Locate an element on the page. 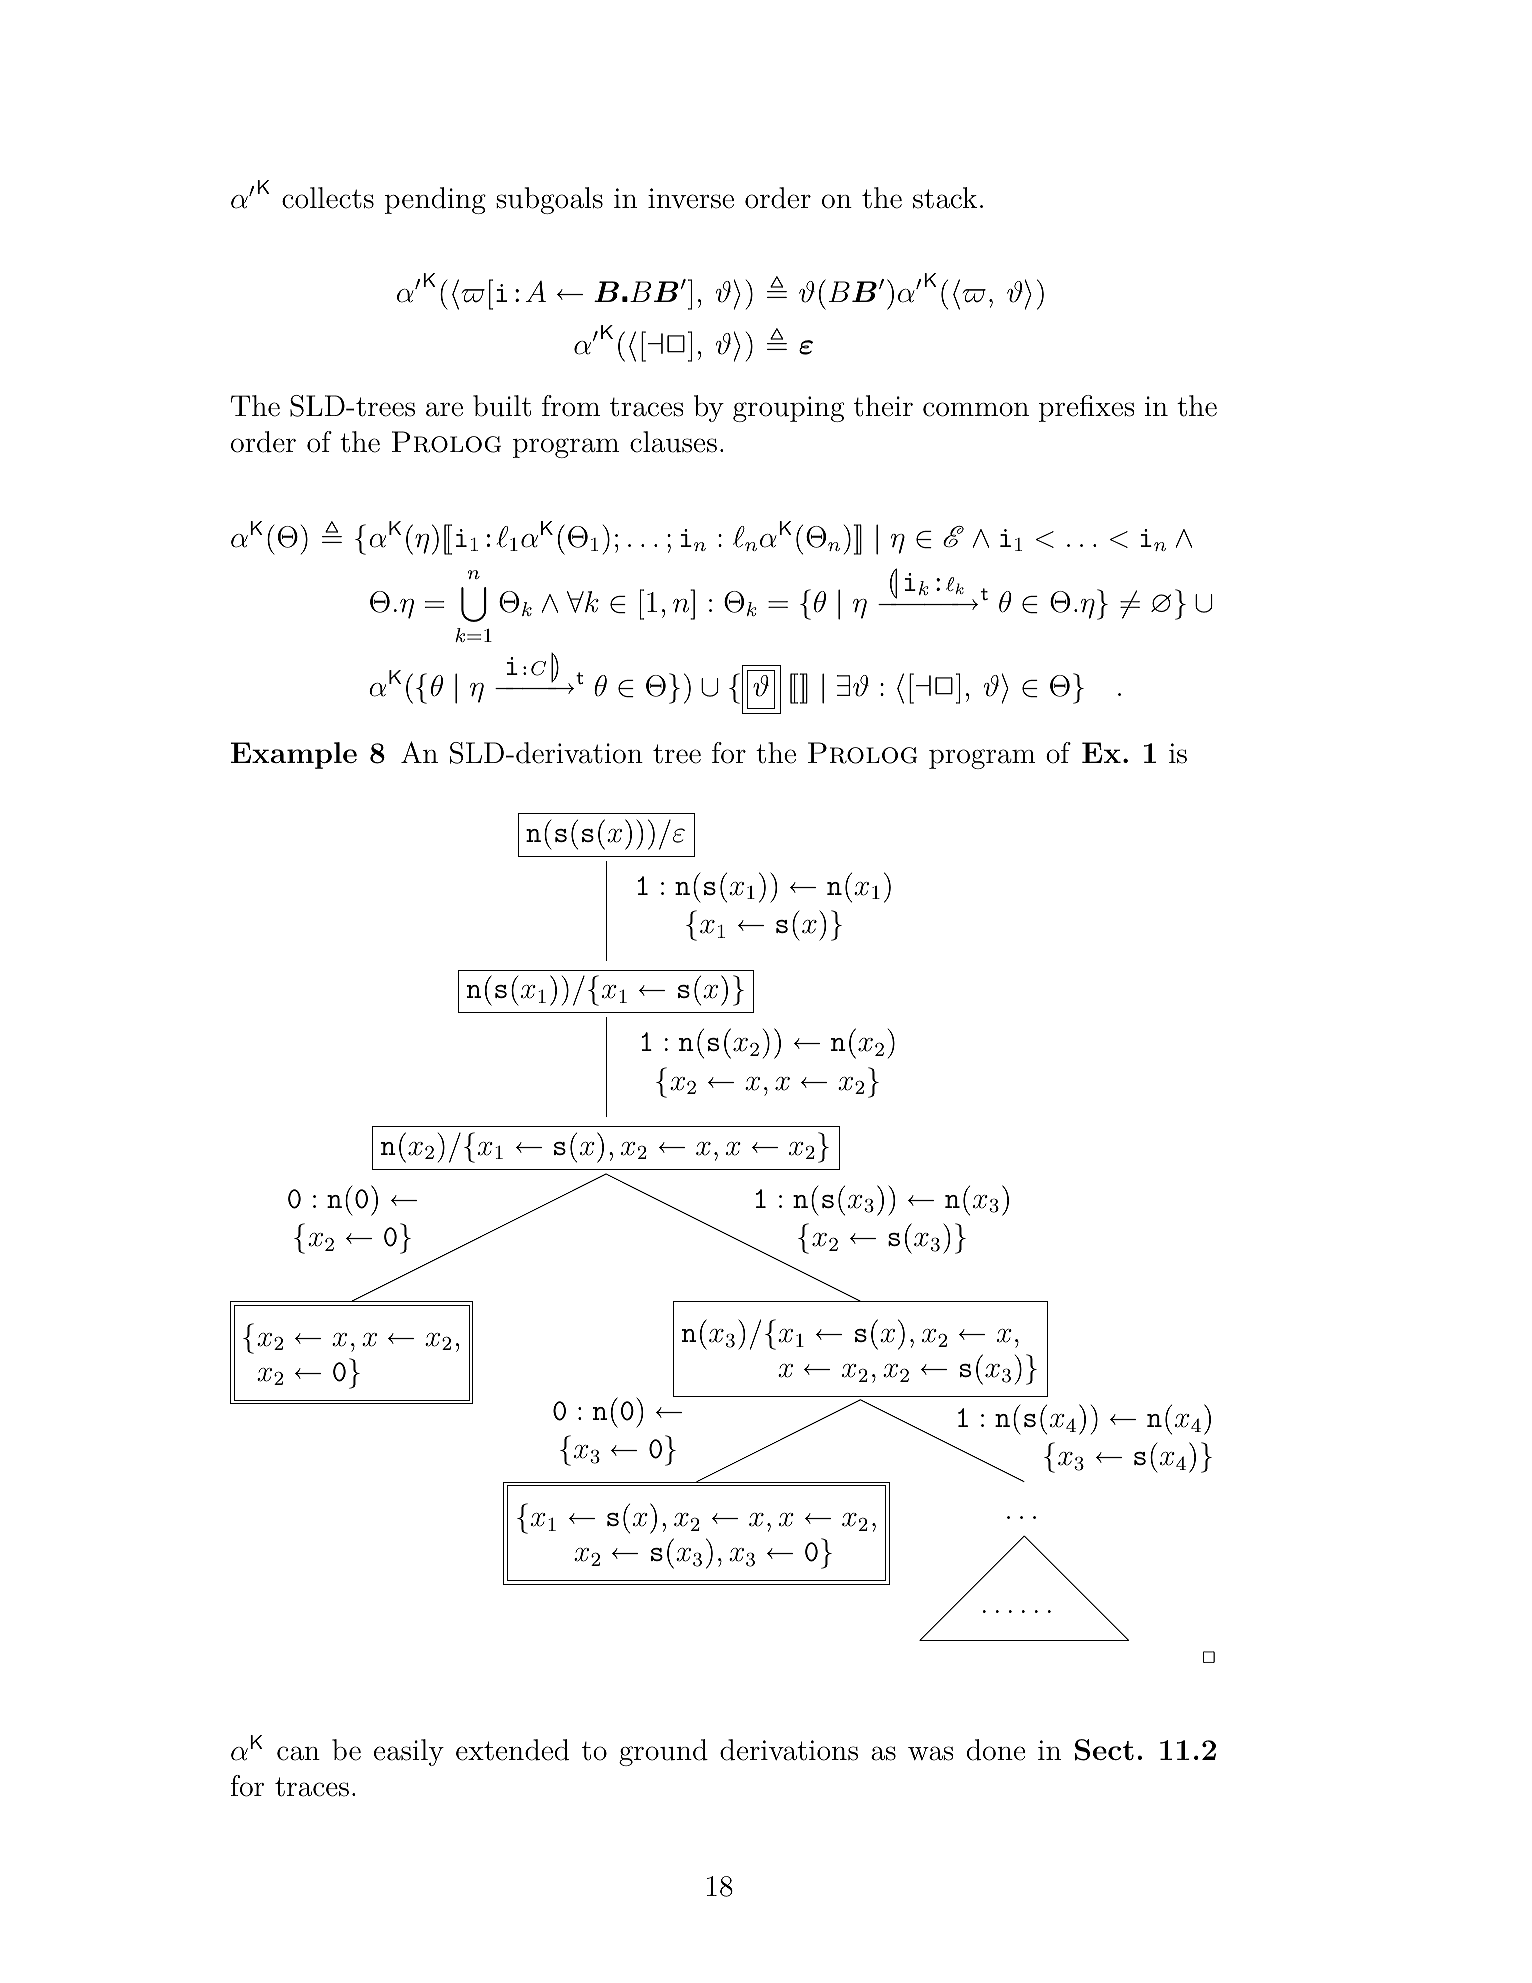  clauses is located at coordinates (673, 442).
